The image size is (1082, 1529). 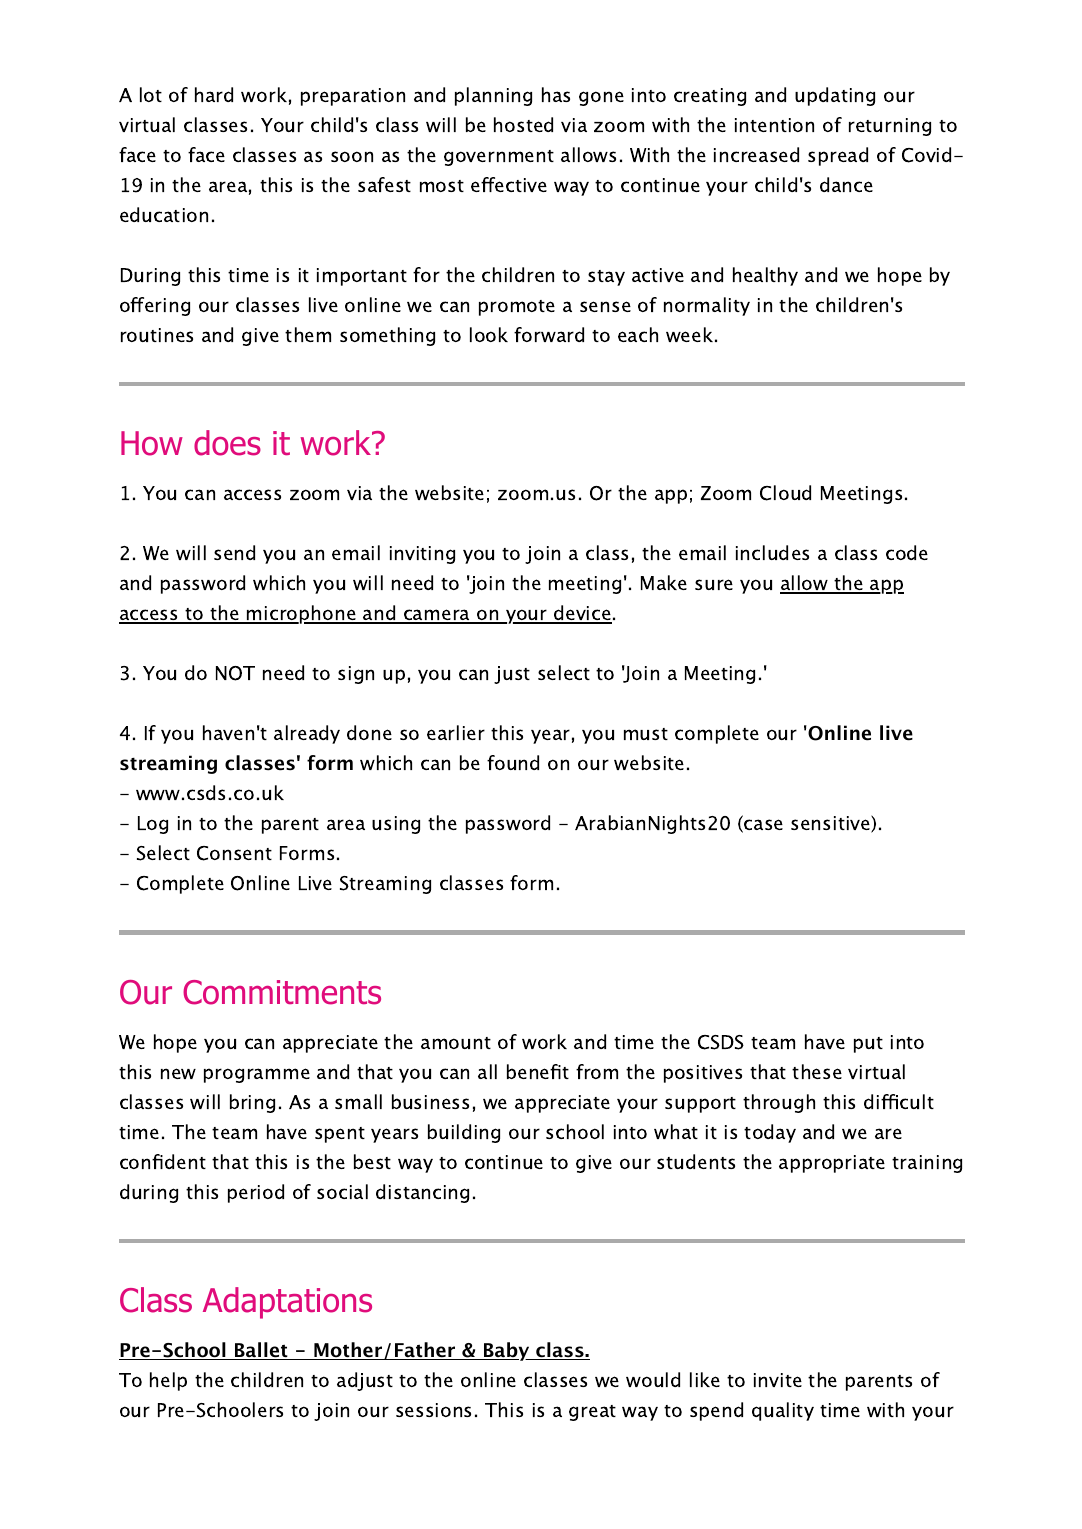 I want to click on hard, so click(x=214, y=94).
